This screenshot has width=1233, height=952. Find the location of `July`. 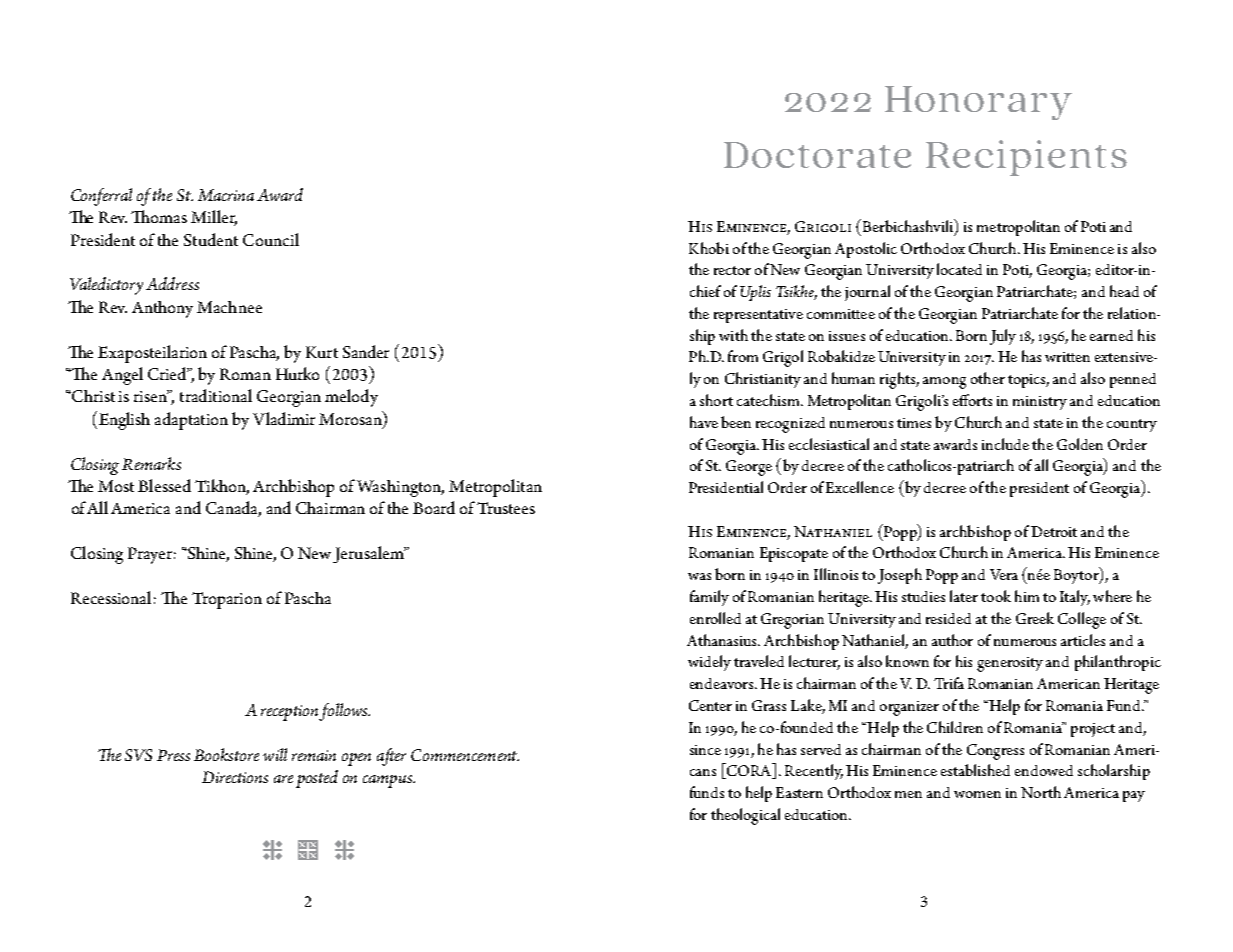

July is located at coordinates (1003, 337).
